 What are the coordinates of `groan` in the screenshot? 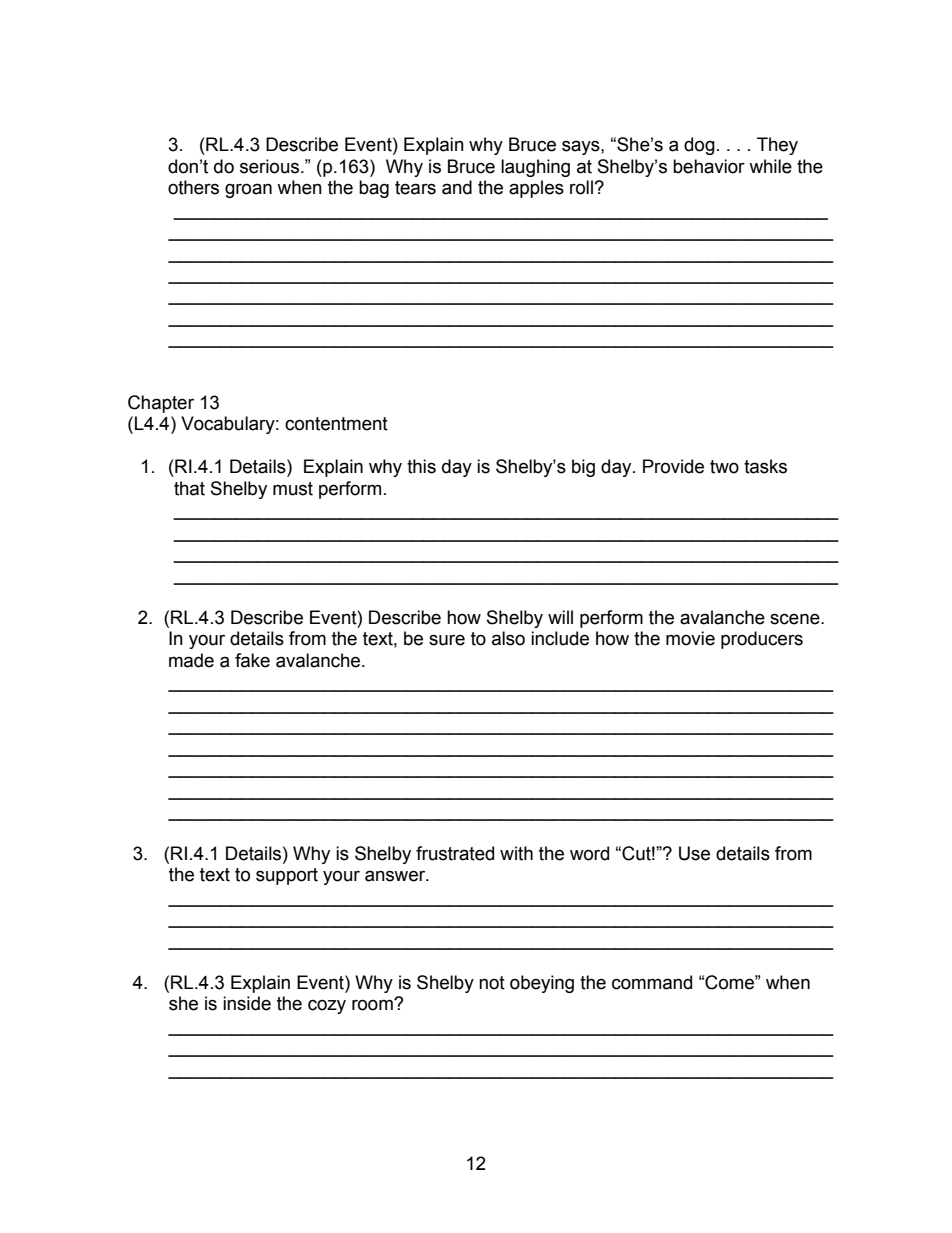 It's located at (248, 190).
